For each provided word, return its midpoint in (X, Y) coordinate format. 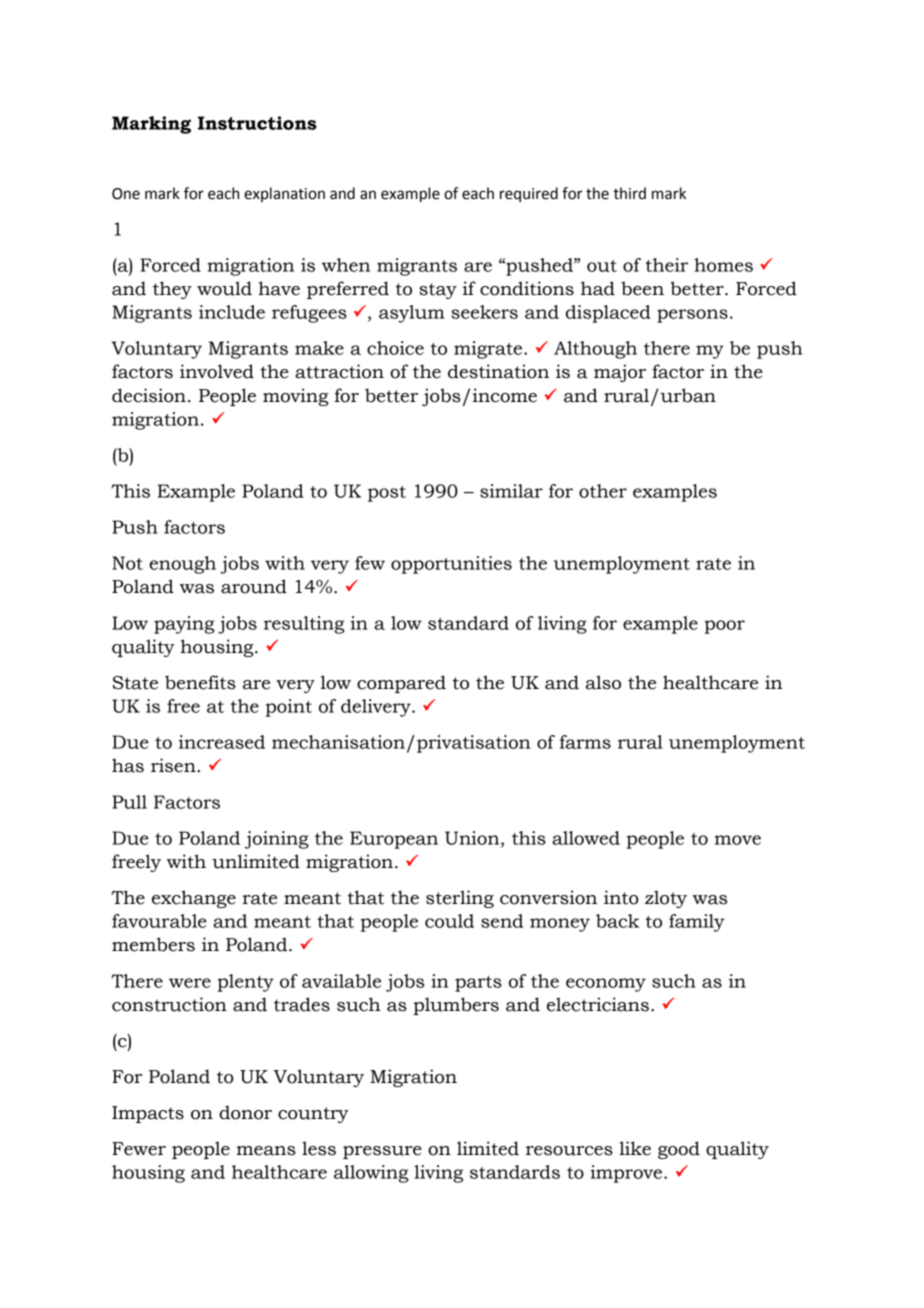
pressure (382, 1152)
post (387, 494)
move (738, 840)
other (603, 491)
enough (182, 565)
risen (174, 765)
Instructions (257, 123)
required (529, 194)
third (629, 193)
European (394, 840)
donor (245, 1112)
